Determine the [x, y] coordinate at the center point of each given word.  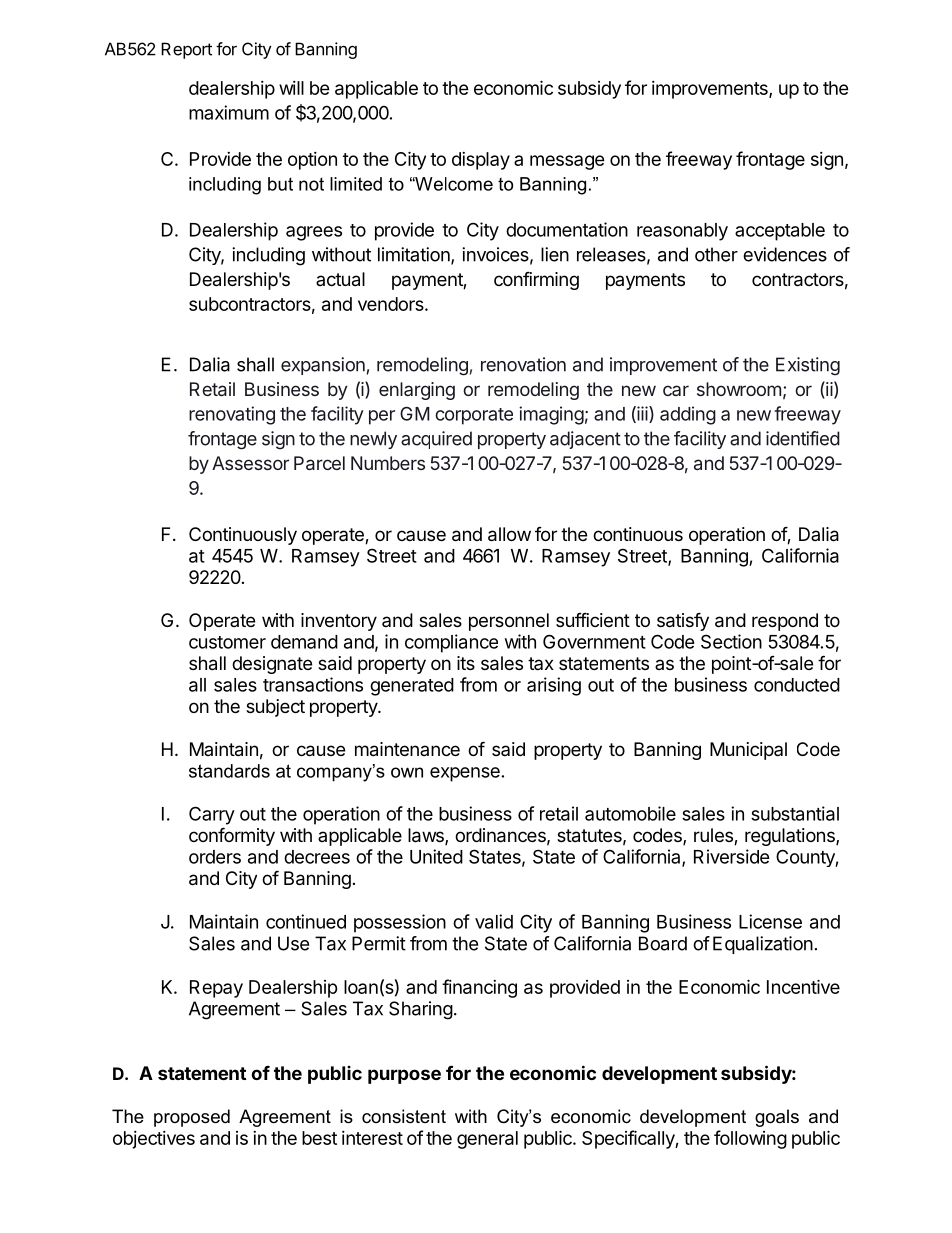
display [481, 161]
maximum [229, 112]
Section [731, 641]
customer [227, 642]
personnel [509, 622]
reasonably [682, 232]
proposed [192, 1118]
